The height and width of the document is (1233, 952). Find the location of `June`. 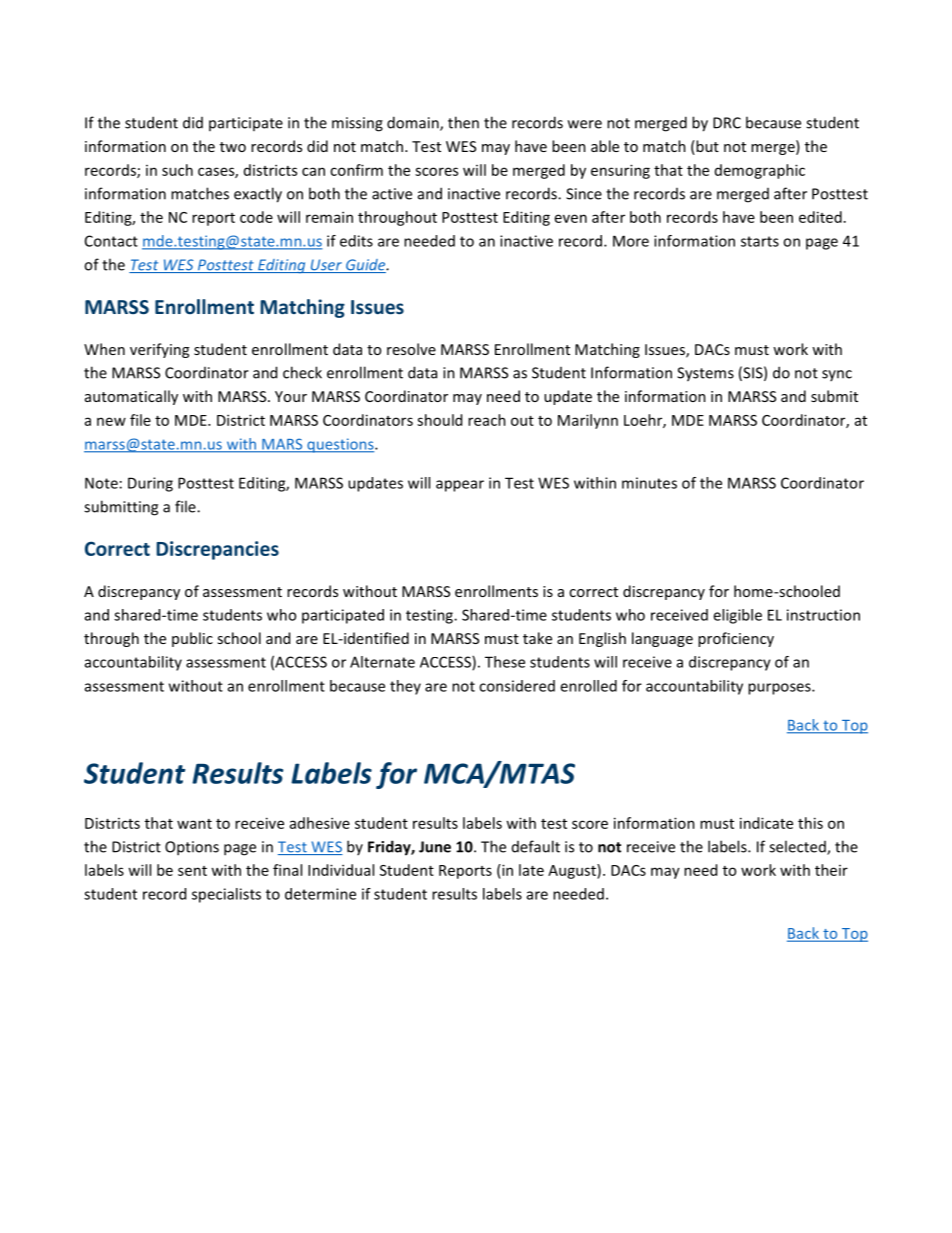

June is located at coordinates (435, 847).
